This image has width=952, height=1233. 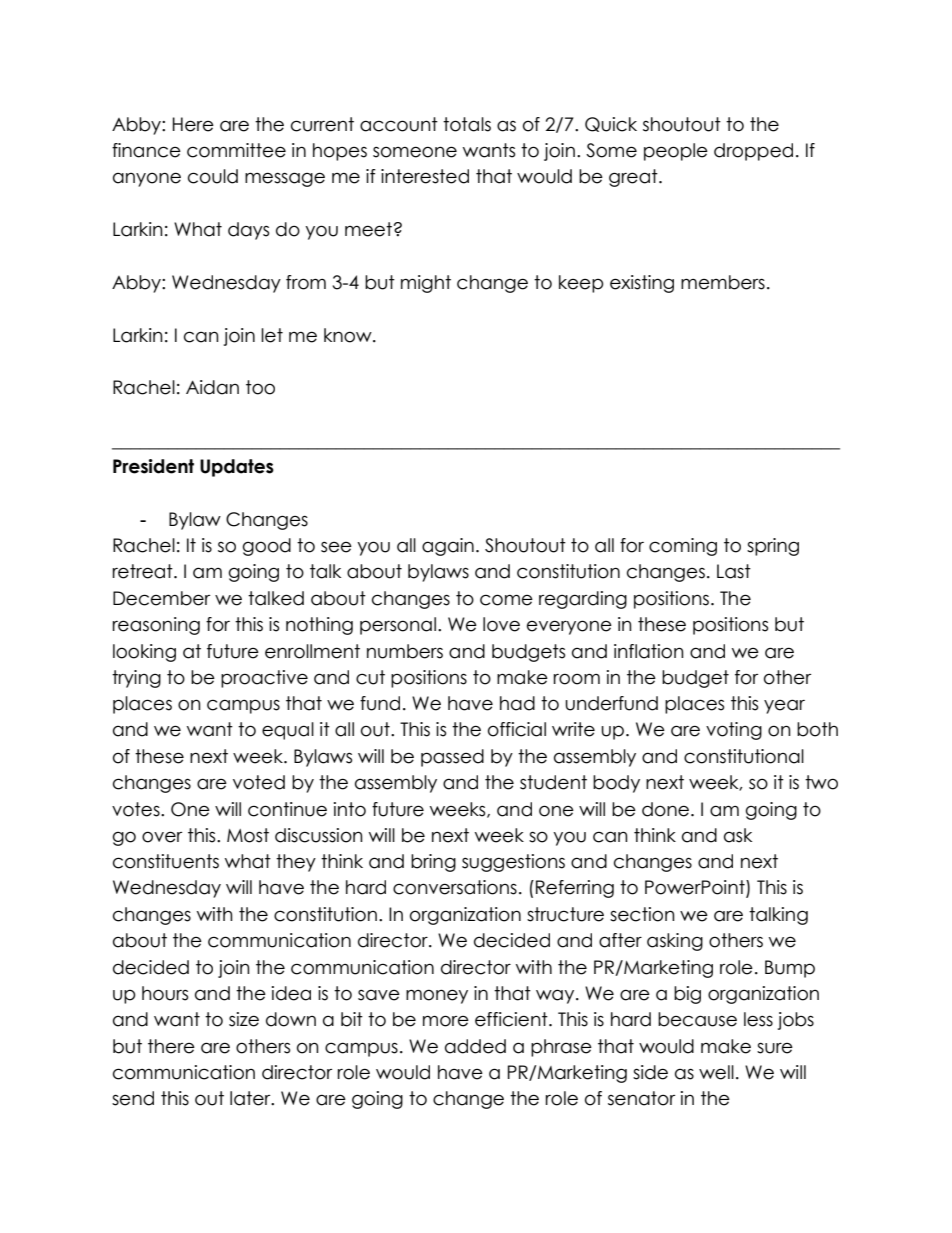 What do you see at coordinates (475, 1046) in the image?
I see `added` at bounding box center [475, 1046].
